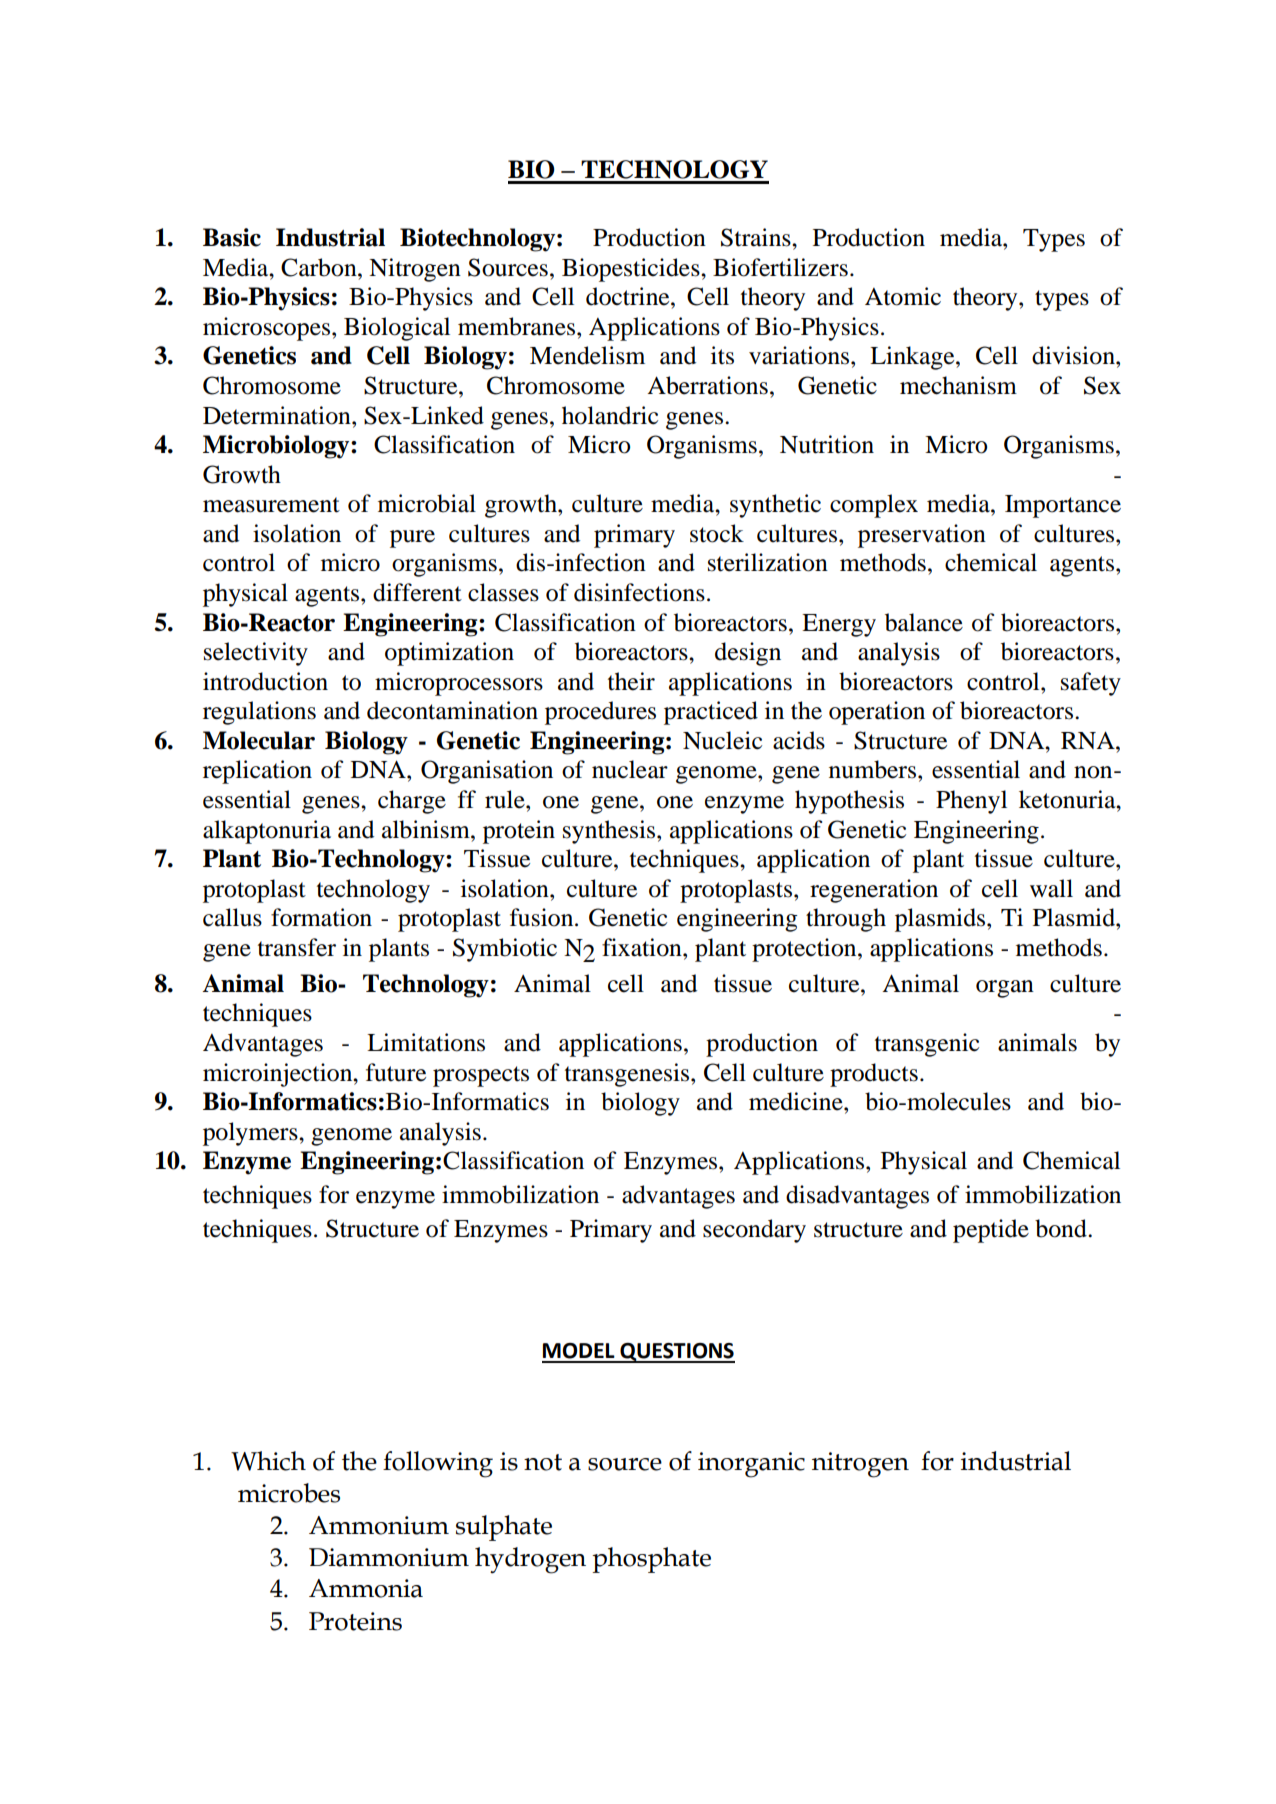 Image resolution: width=1276 pixels, height=1804 pixels. What do you see at coordinates (366, 1588) in the image?
I see `Ammonia` at bounding box center [366, 1588].
